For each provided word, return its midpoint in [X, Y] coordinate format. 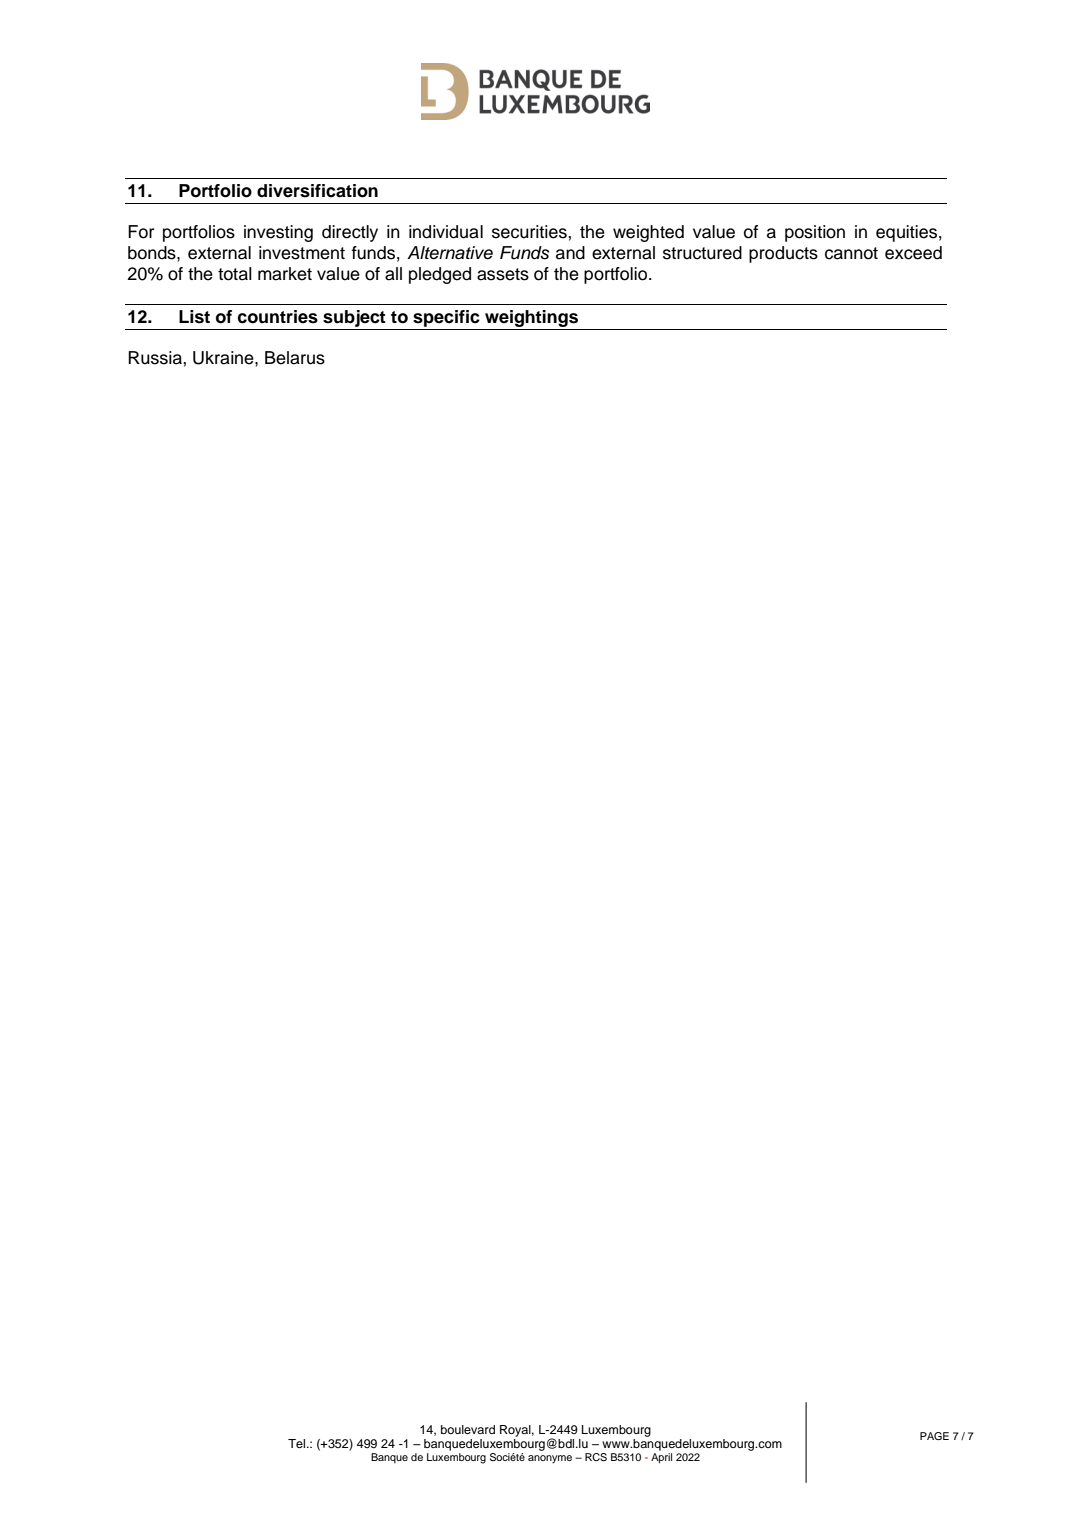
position [815, 233]
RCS [596, 1457]
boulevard [468, 1429]
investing [278, 233]
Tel [298, 1443]
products [783, 254]
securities [530, 232]
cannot [851, 253]
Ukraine [224, 358]
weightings [532, 320]
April [661, 1458]
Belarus [295, 358]
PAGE [934, 1436]
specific [446, 318]
